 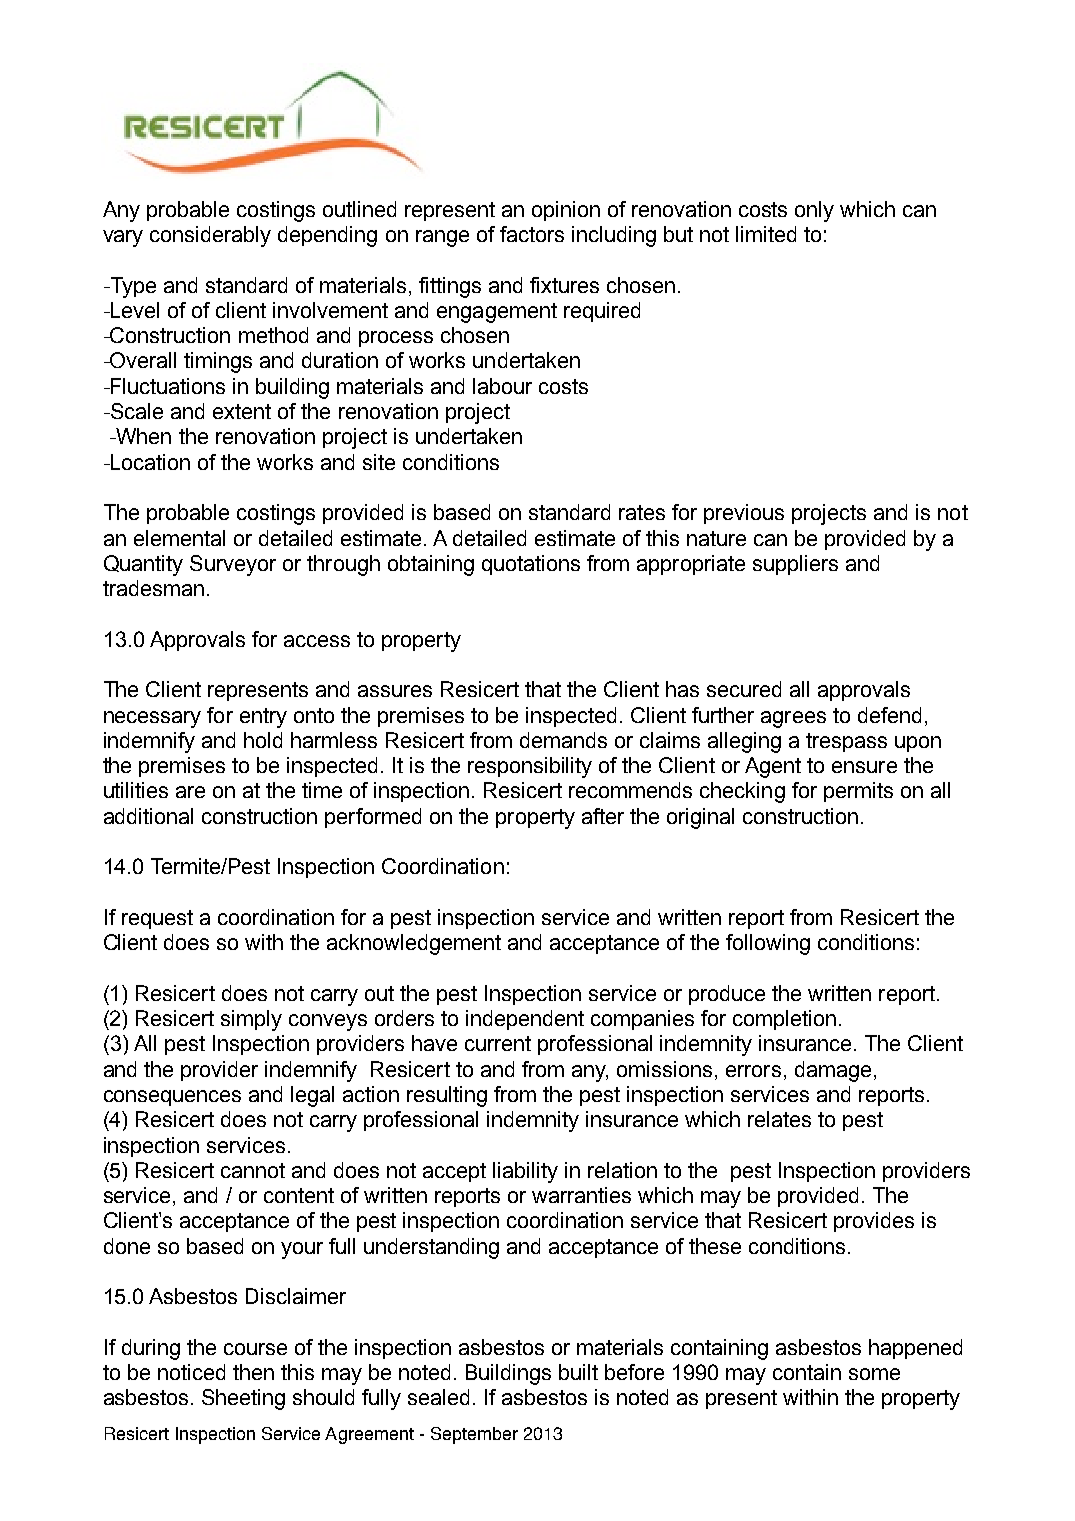 What do you see at coordinates (210, 236) in the screenshot?
I see `considerably` at bounding box center [210, 236].
